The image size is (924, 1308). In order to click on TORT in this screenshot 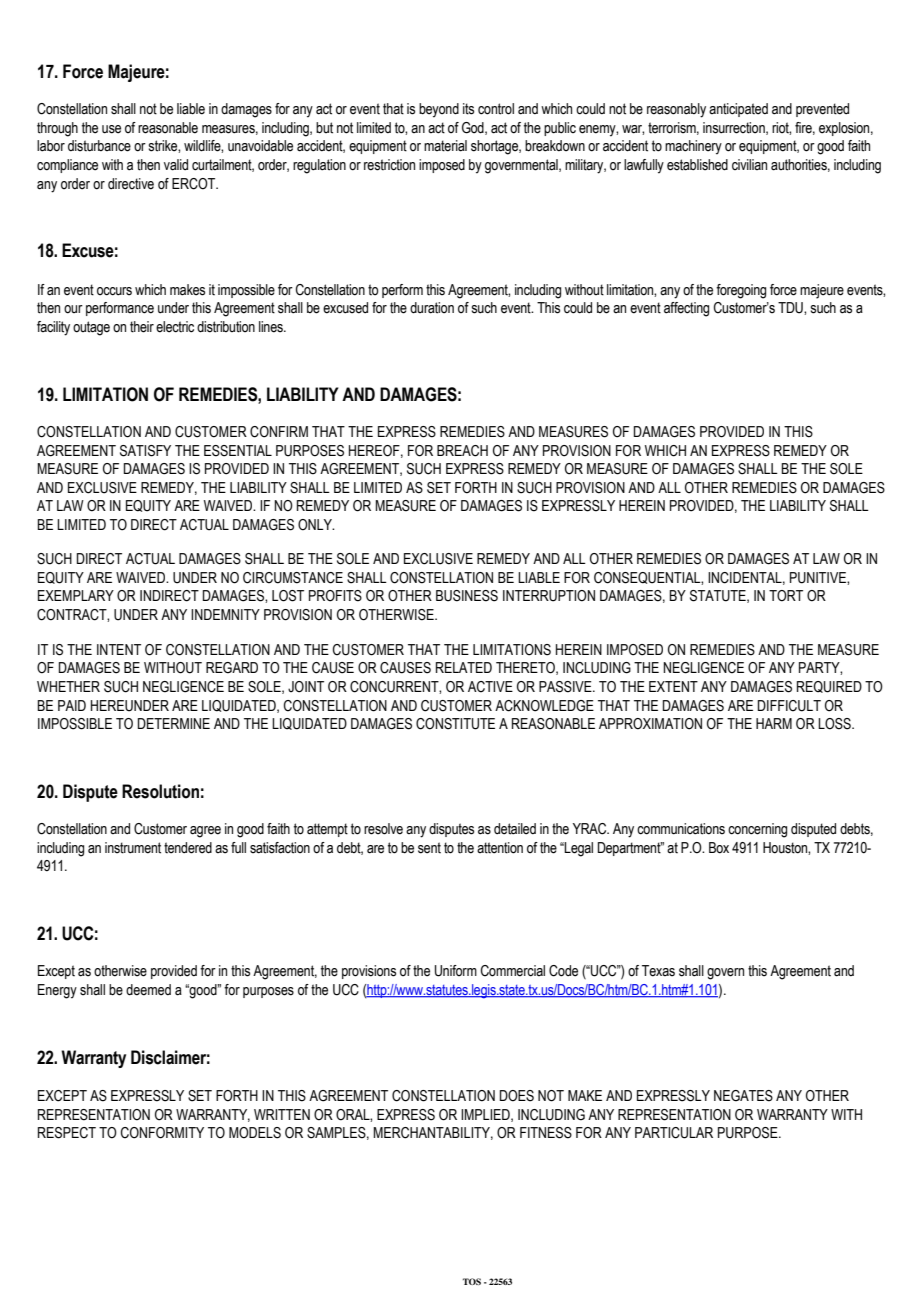, I will do `click(786, 596)`.
